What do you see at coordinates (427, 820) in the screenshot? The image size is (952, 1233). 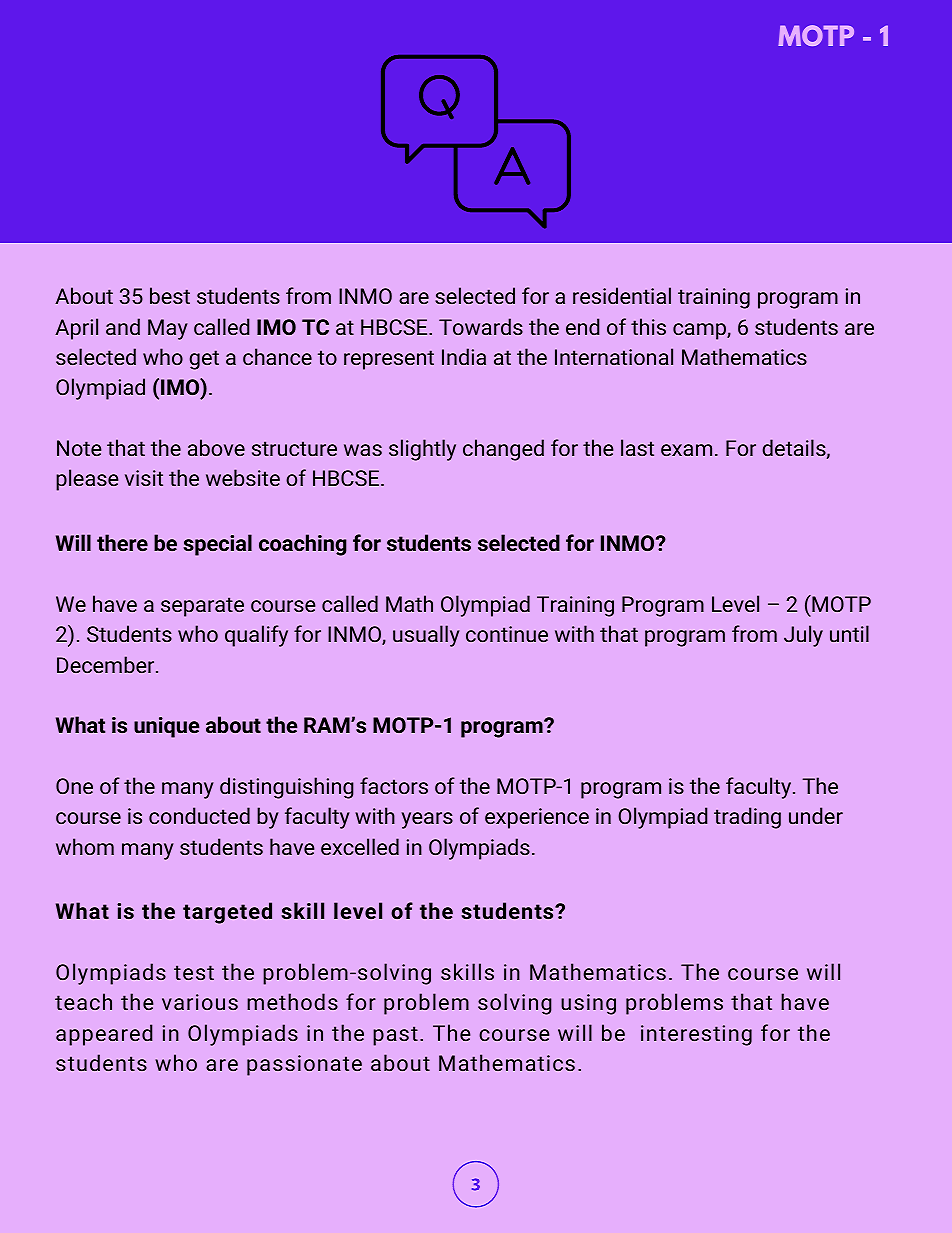 I see `years` at bounding box center [427, 820].
